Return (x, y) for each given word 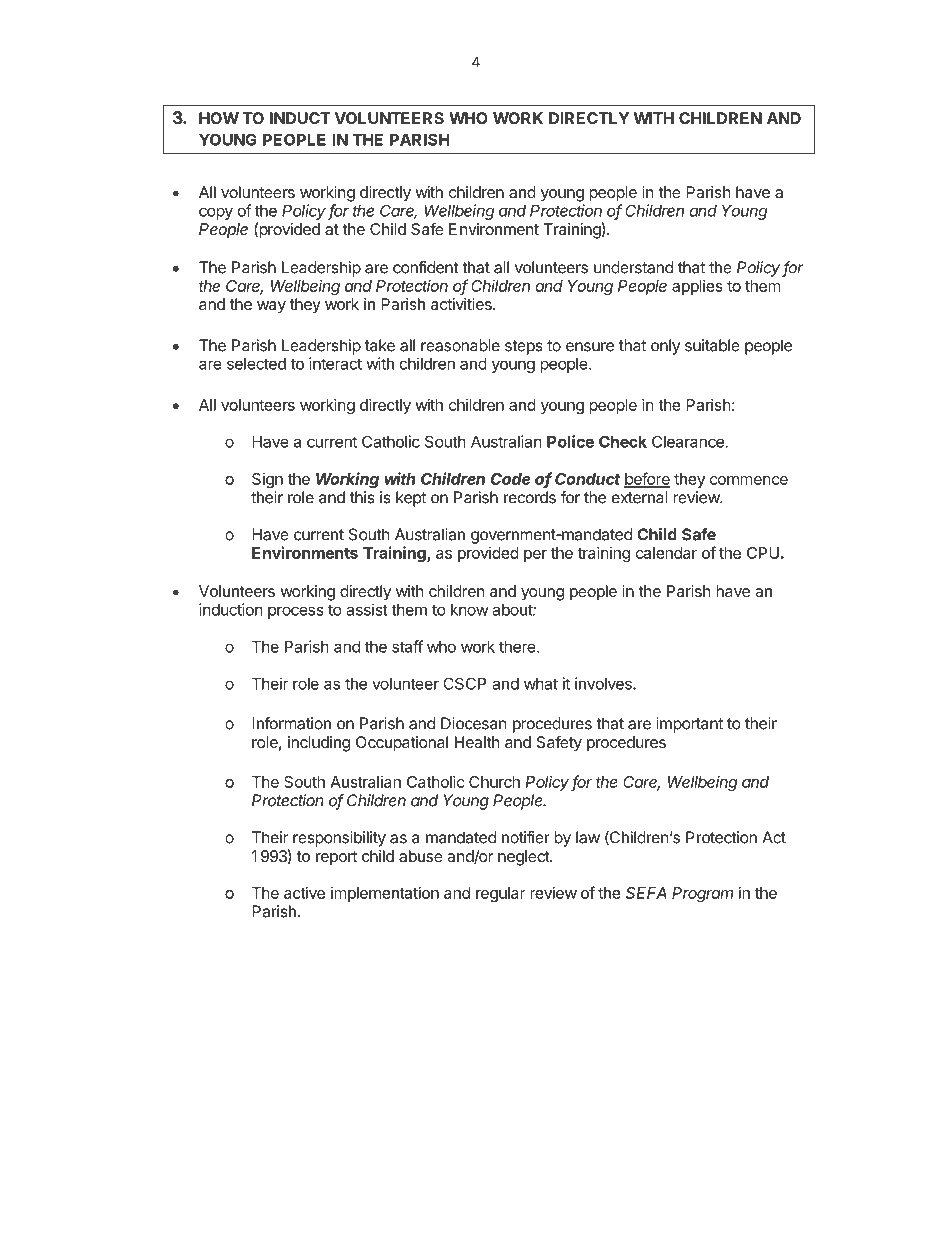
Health (477, 742)
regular (500, 894)
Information (291, 723)
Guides (321, 1179)
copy (216, 213)
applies (697, 287)
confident (426, 267)
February (741, 1180)
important (689, 725)
